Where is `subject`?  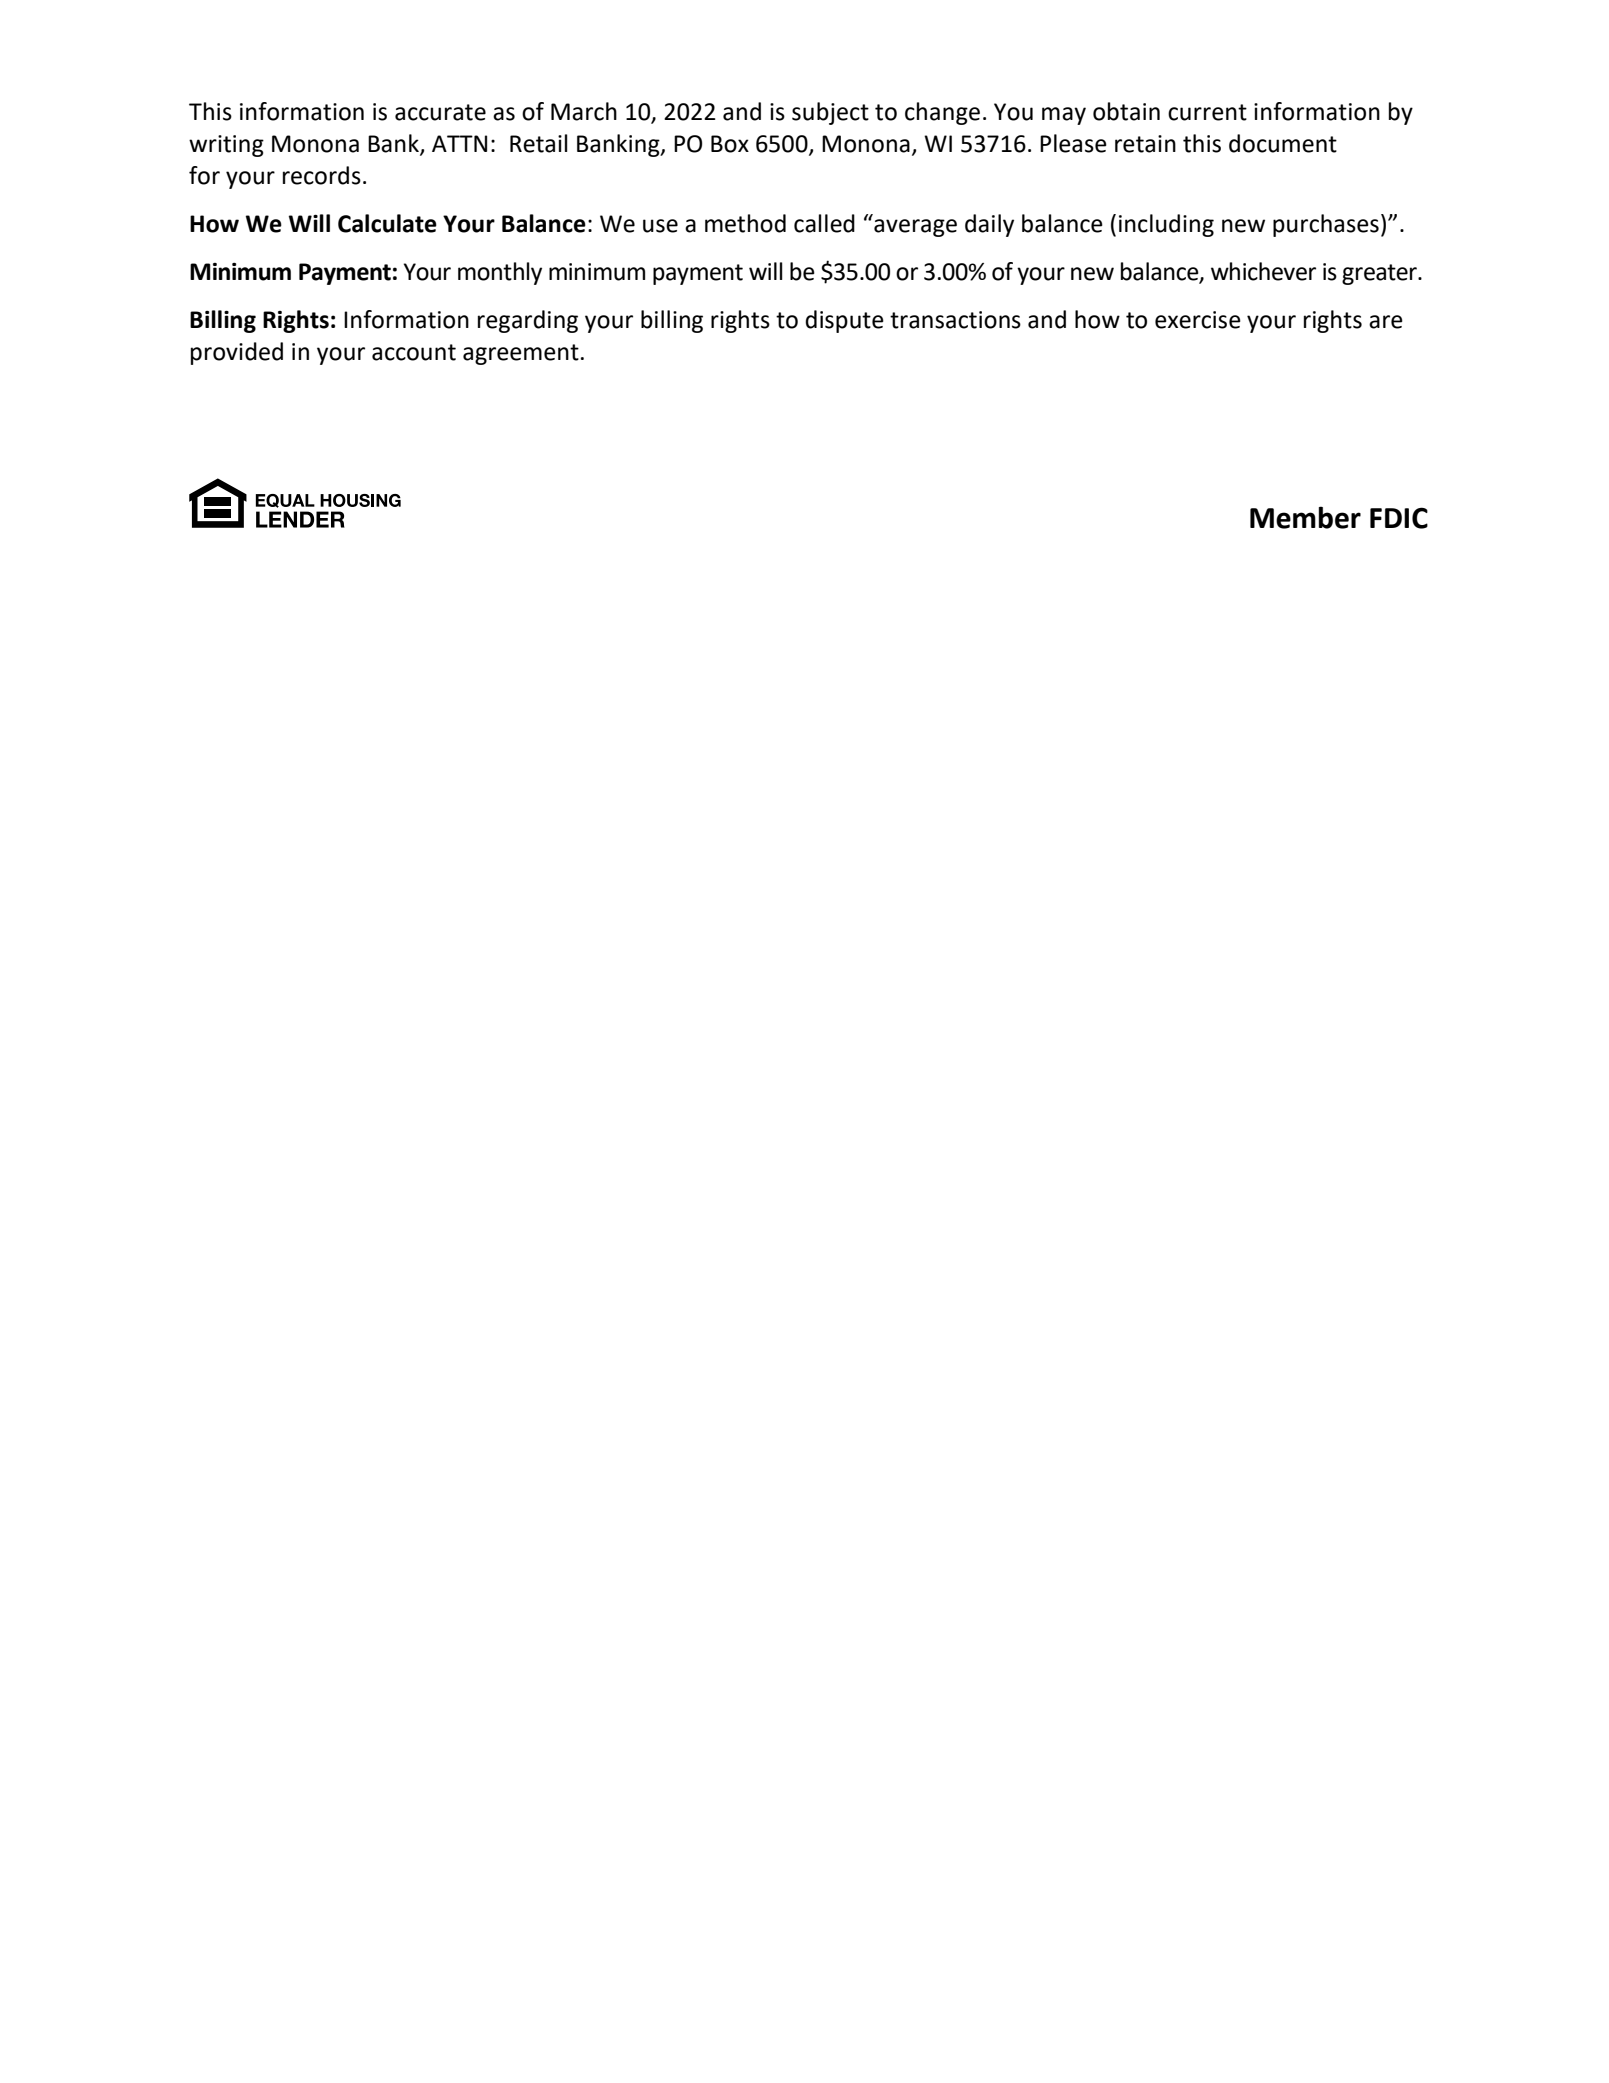 subject is located at coordinates (830, 113).
